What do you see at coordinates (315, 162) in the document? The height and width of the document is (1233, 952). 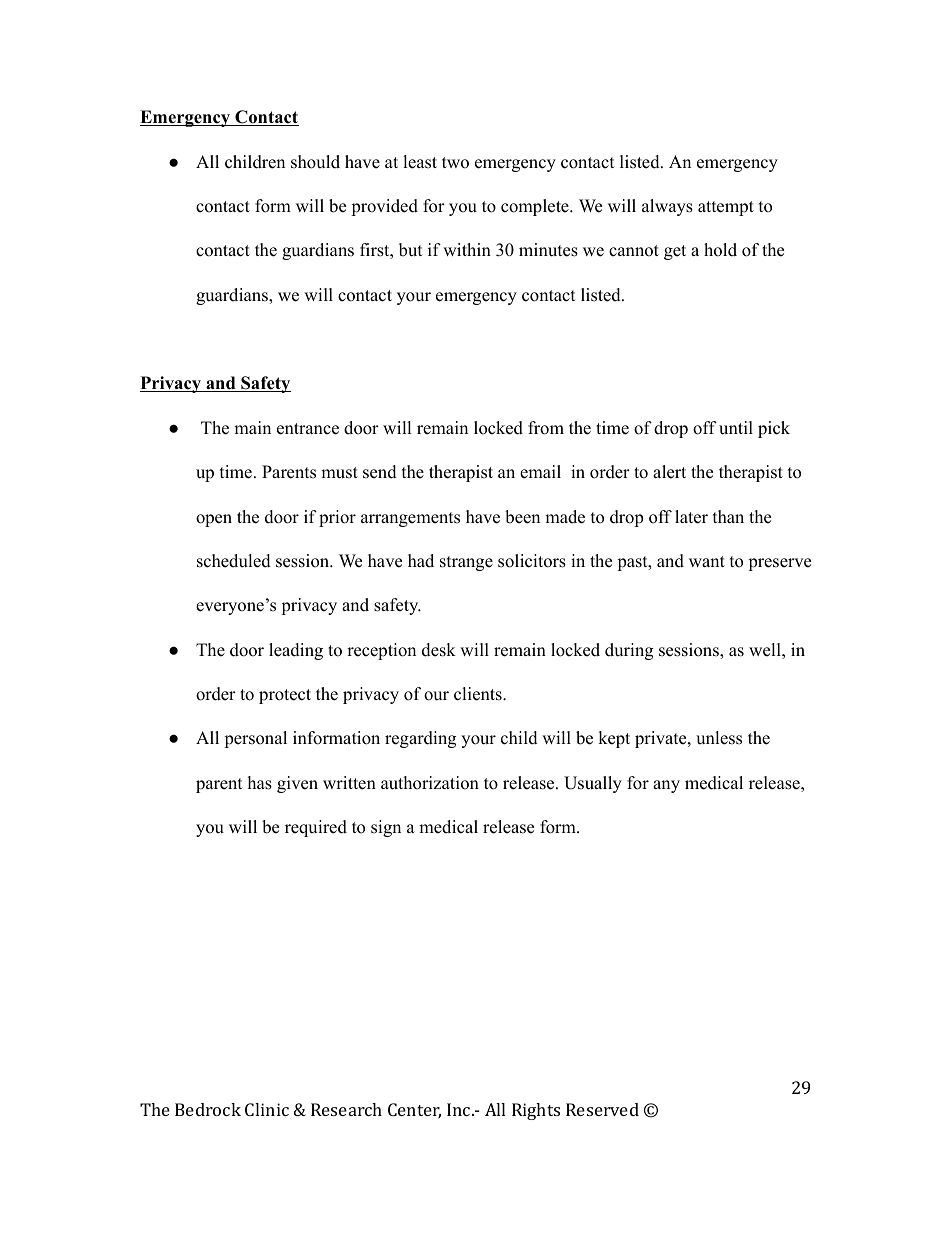 I see `should` at bounding box center [315, 162].
